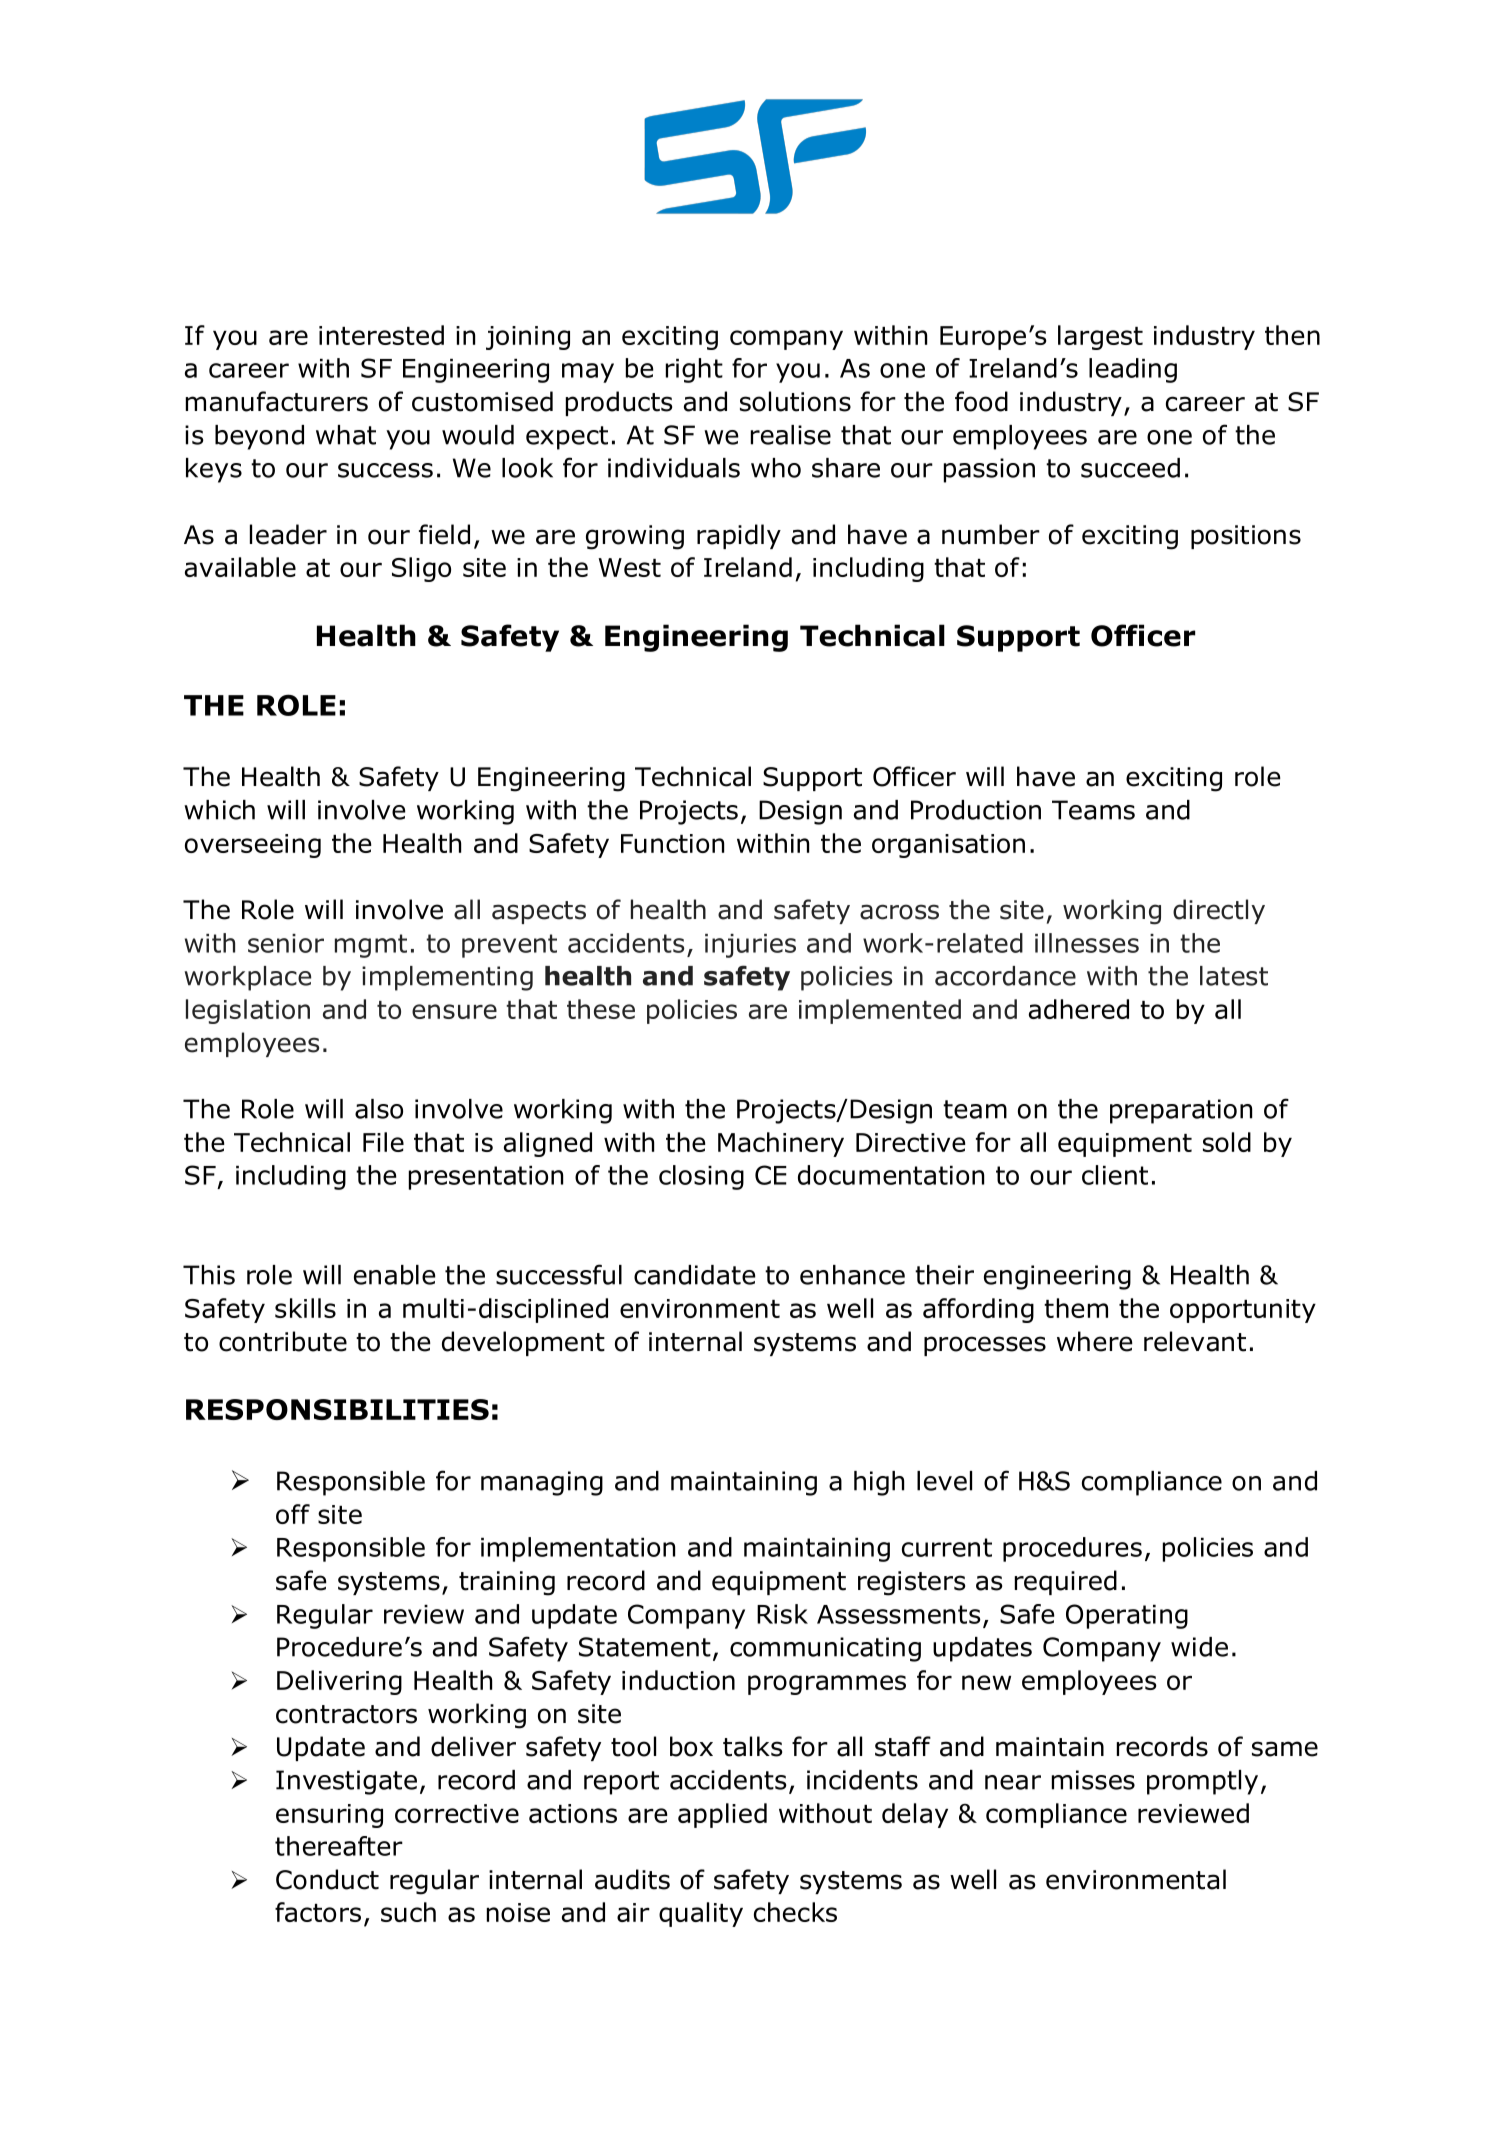 The height and width of the screenshot is (2132, 1507). I want to click on checks, so click(795, 1912).
